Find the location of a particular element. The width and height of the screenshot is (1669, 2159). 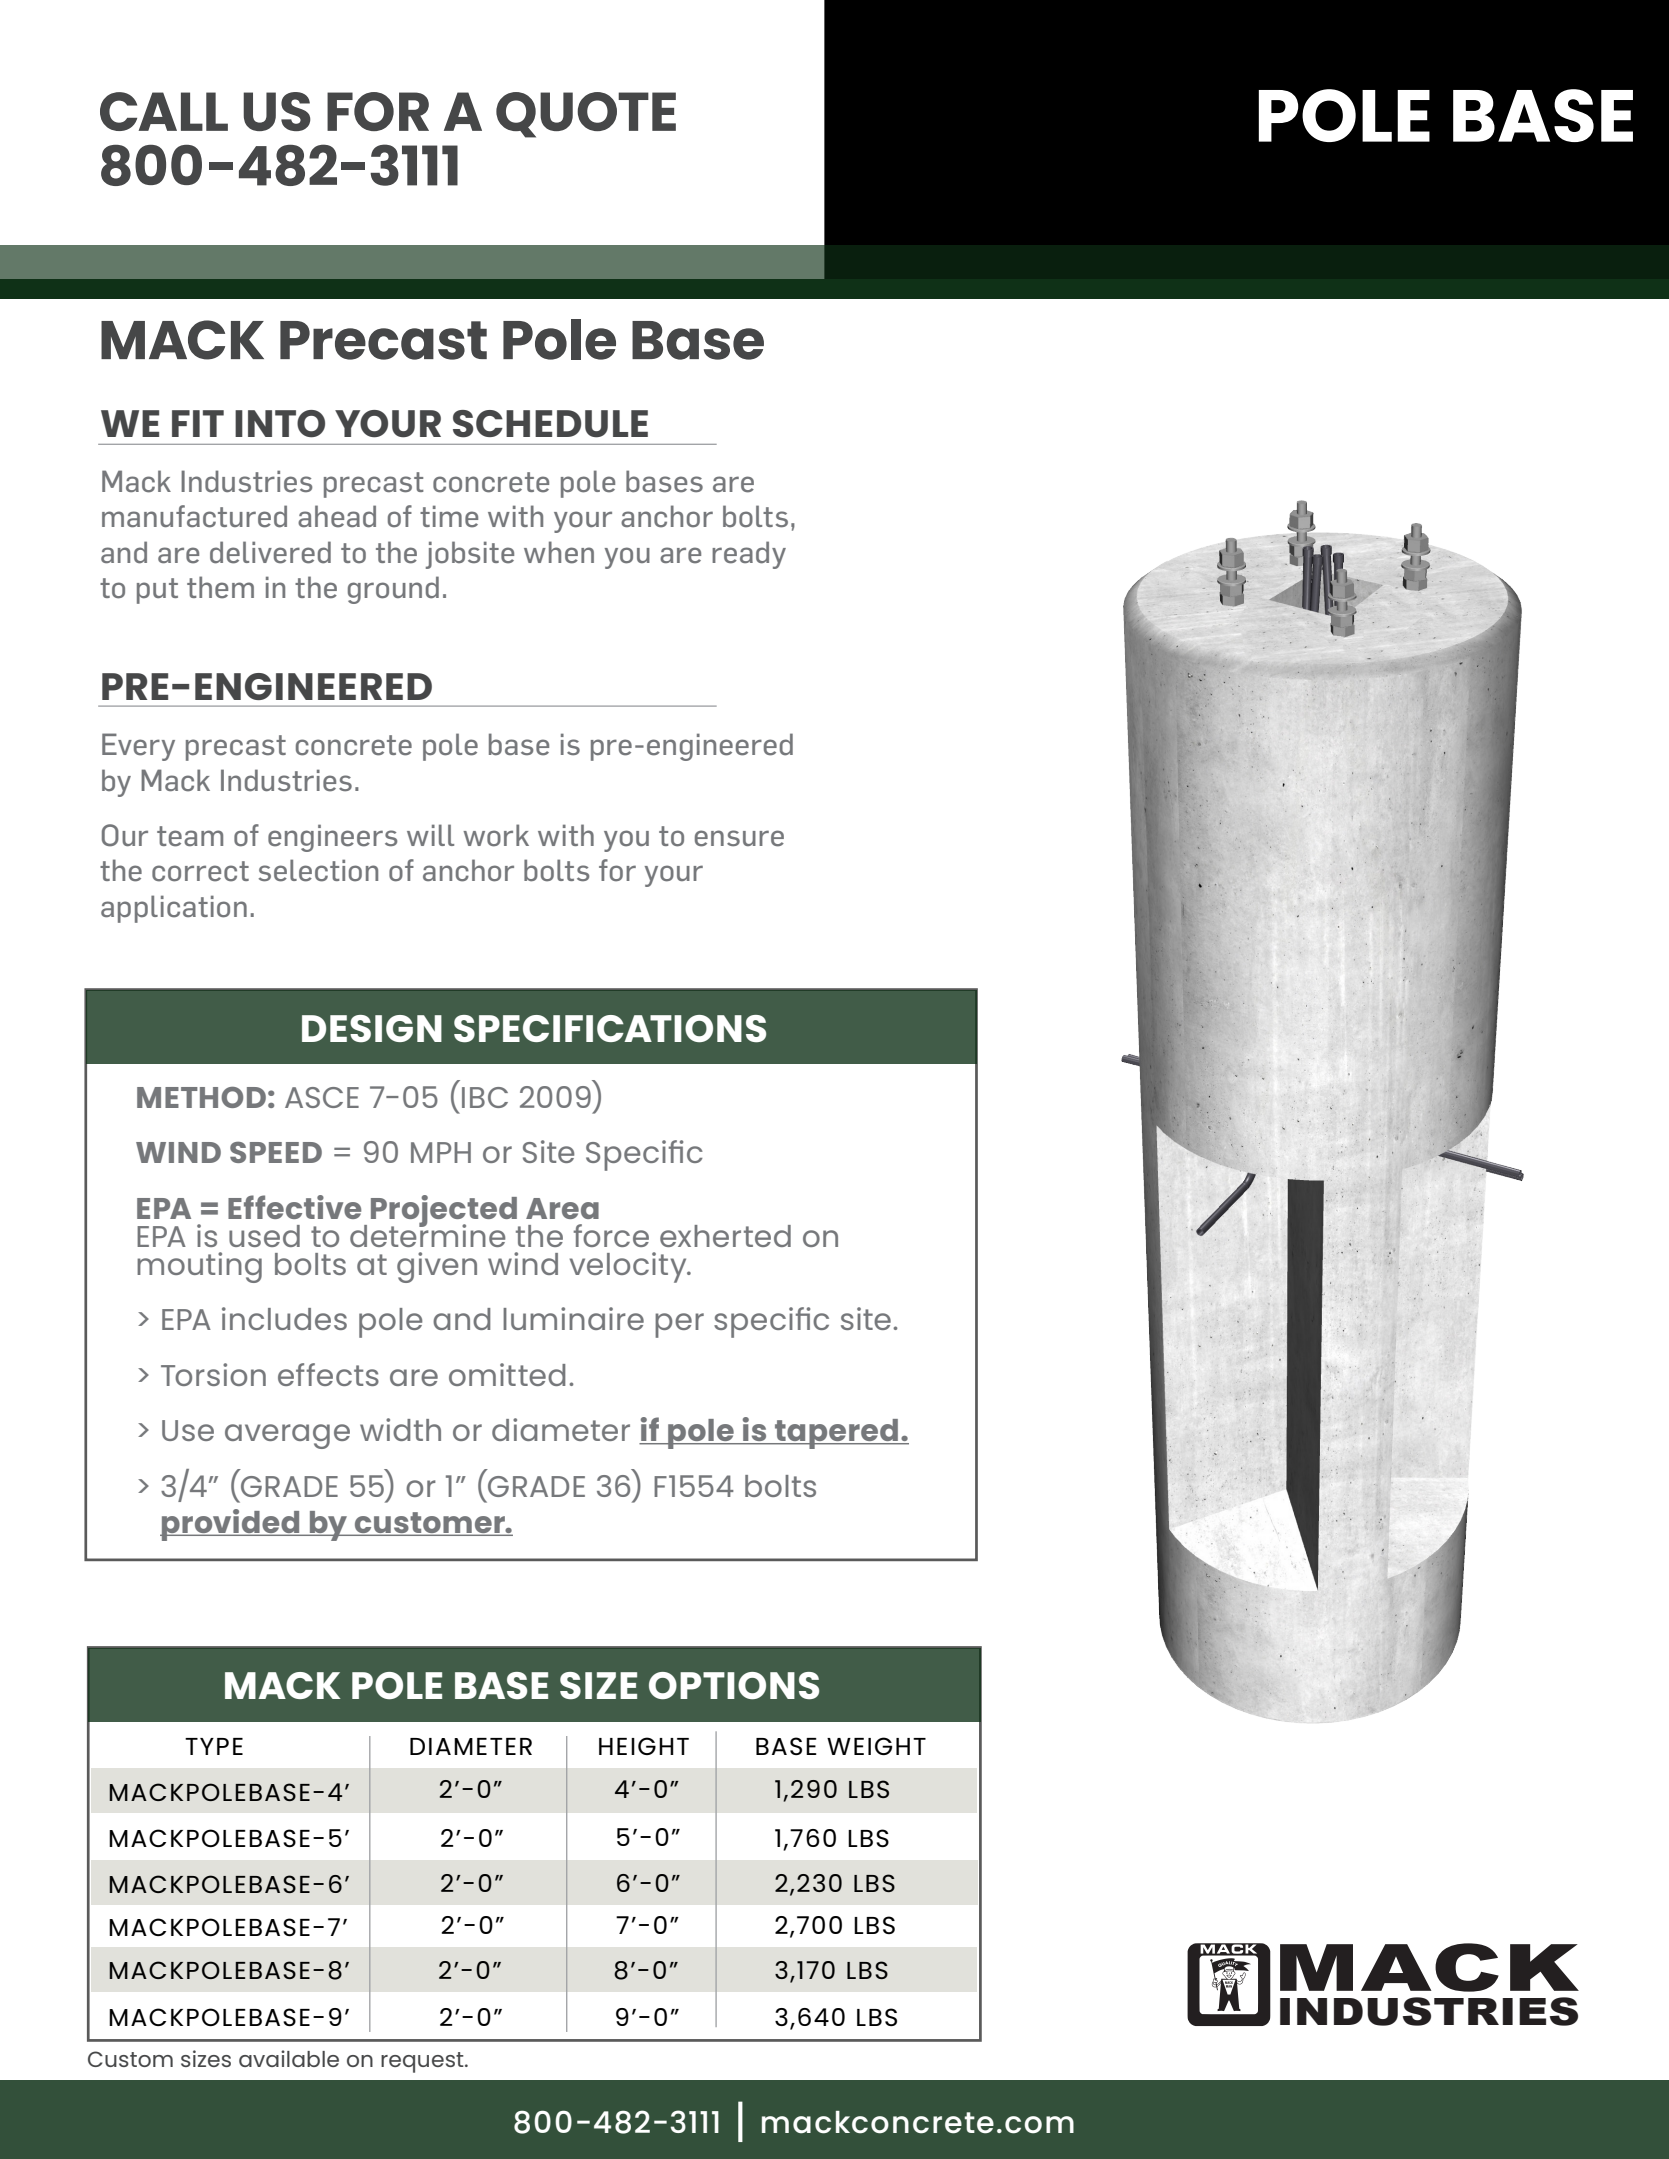

tapered is located at coordinates (837, 1434).
